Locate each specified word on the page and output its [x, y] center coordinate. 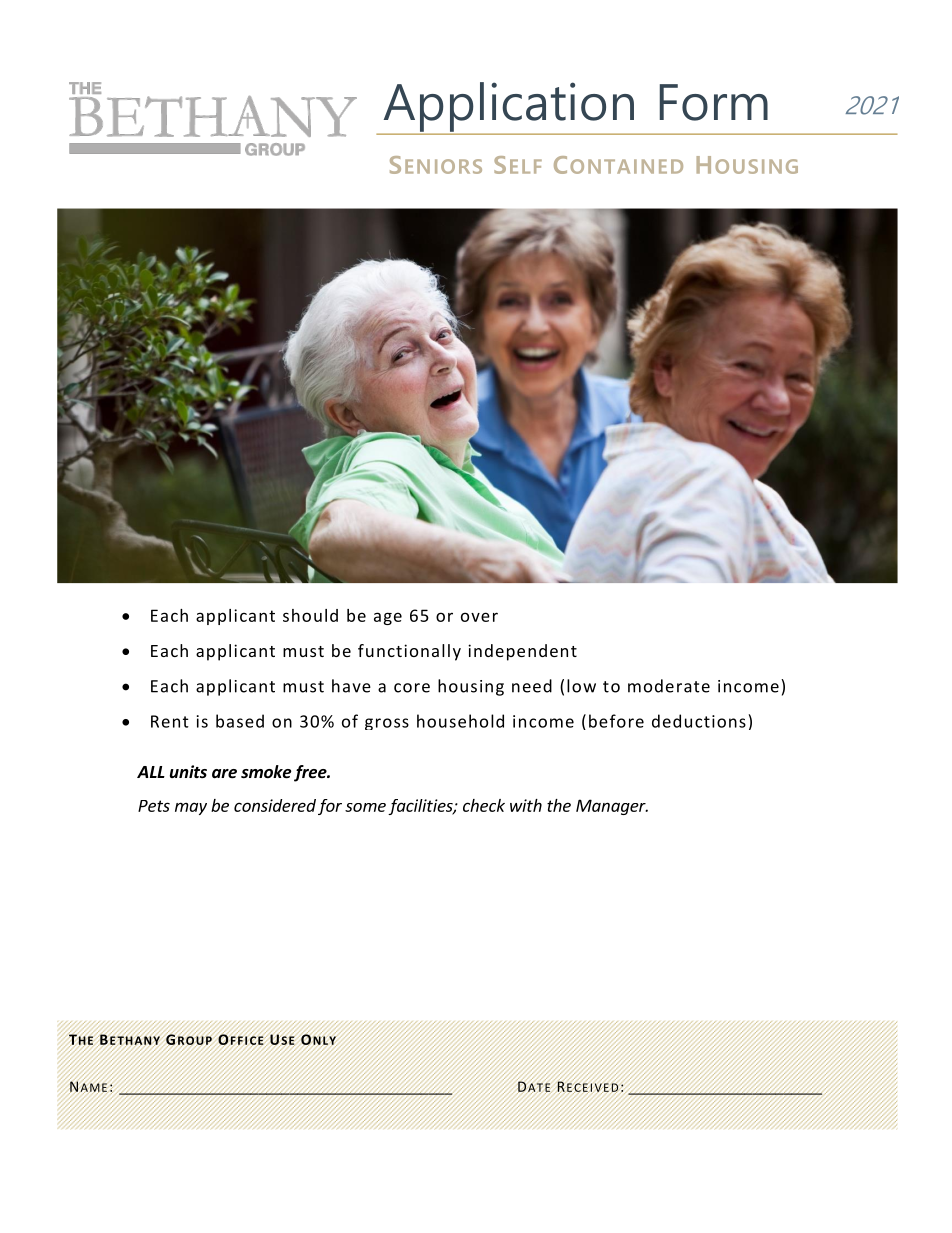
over [479, 617]
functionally [409, 652]
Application [508, 108]
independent [522, 652]
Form [714, 102]
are [224, 774]
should [310, 615]
